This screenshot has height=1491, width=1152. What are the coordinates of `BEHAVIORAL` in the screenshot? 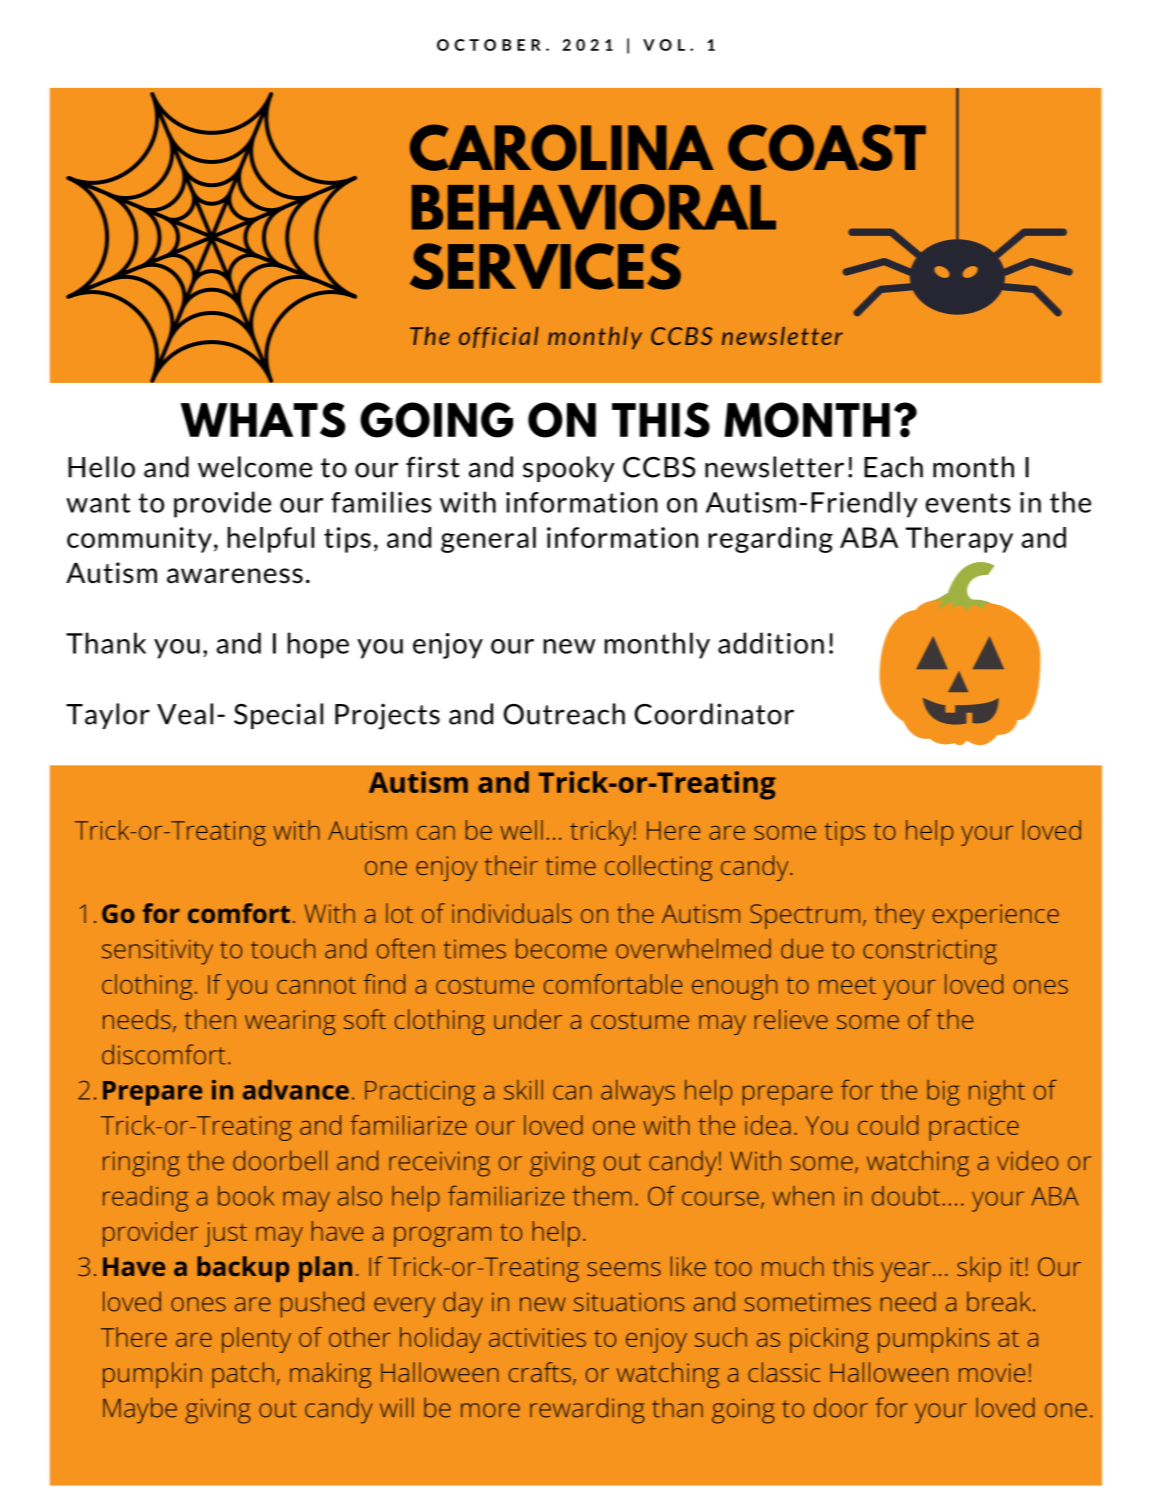 It's located at (594, 207).
